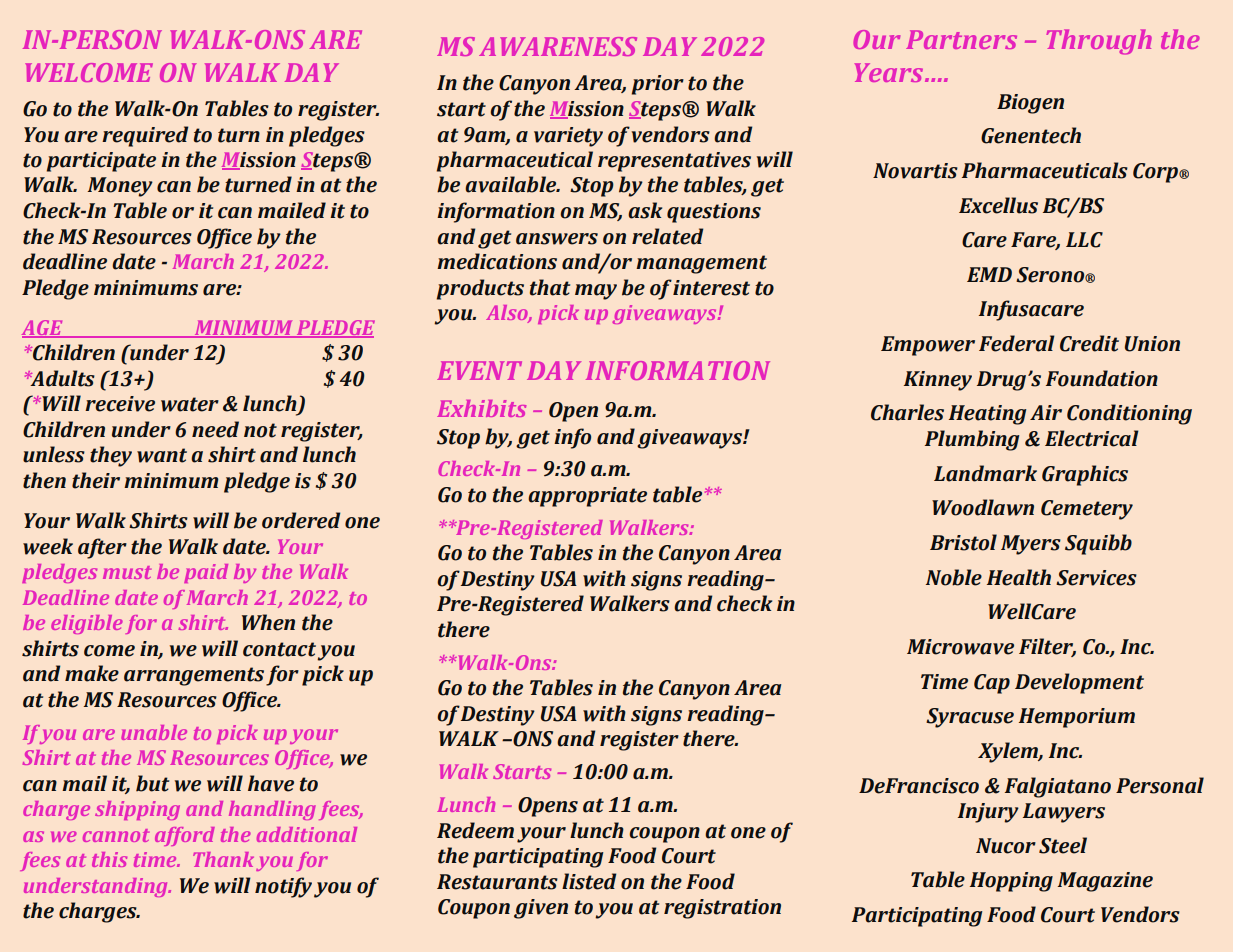 Image resolution: width=1233 pixels, height=952 pixels. I want to click on water, so click(190, 404).
